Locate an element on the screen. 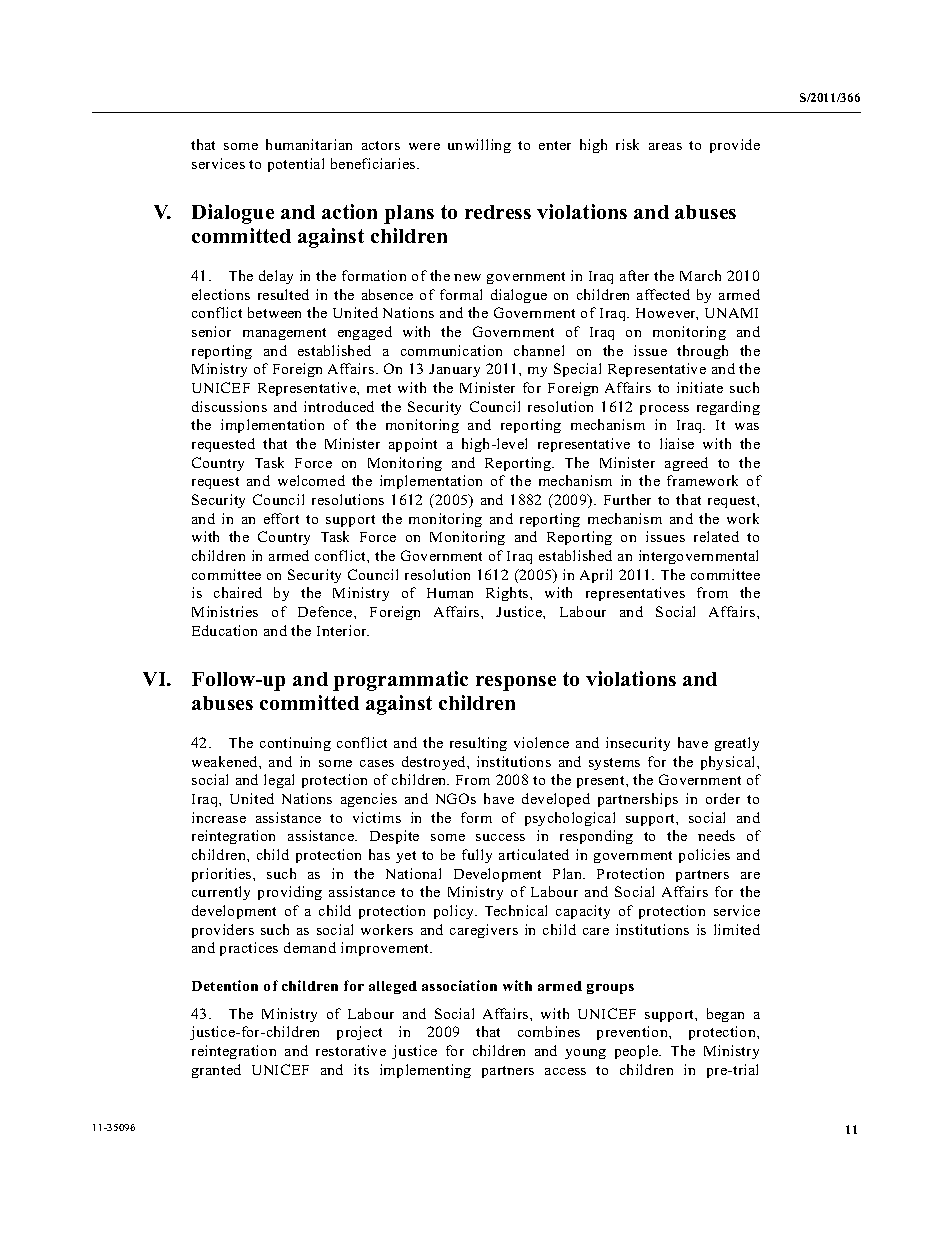 The width and height of the screenshot is (952, 1233). unwilling is located at coordinates (479, 146).
